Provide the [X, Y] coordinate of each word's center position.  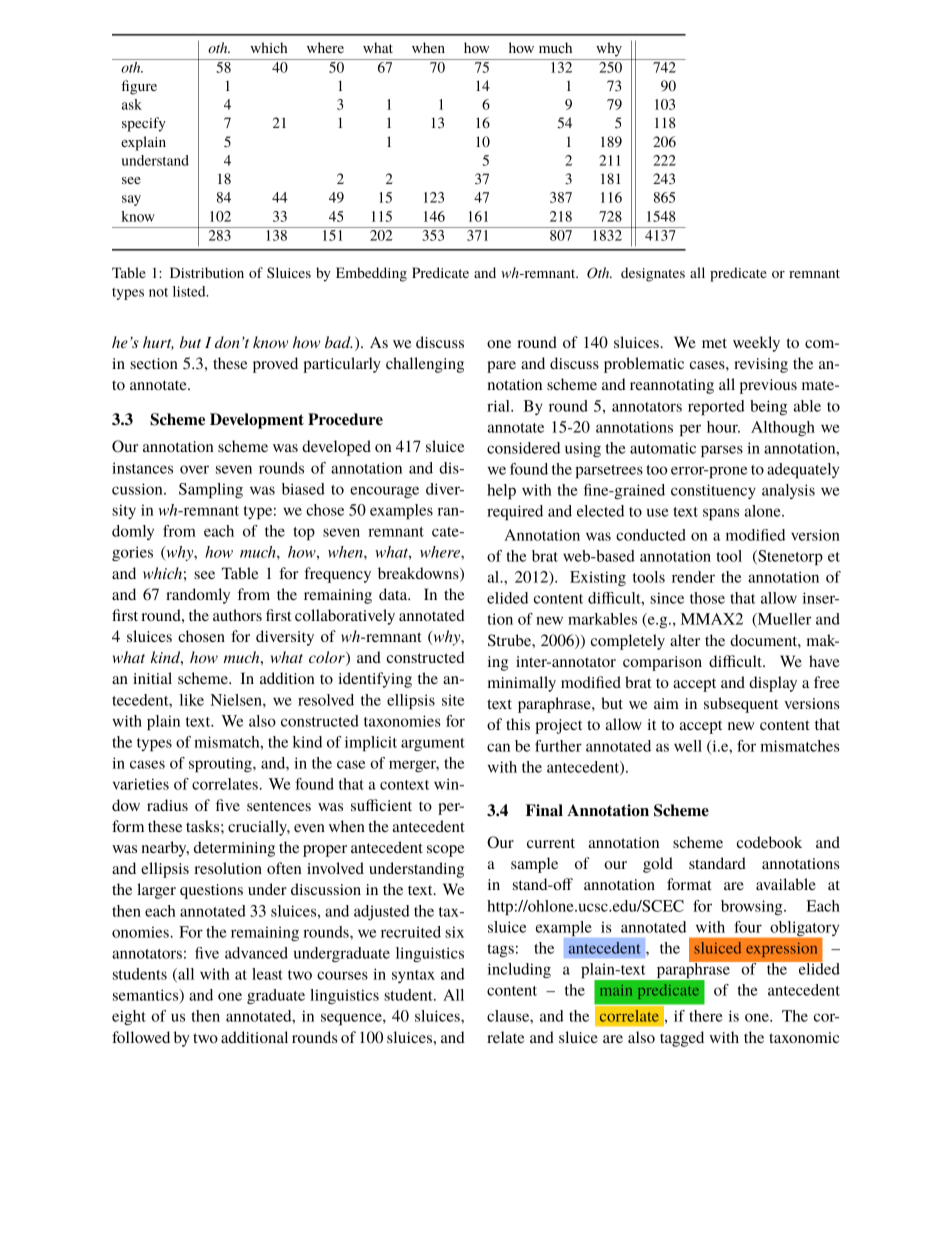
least [267, 974]
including [519, 970]
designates [653, 274]
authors [237, 615]
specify [144, 124]
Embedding [371, 274]
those [707, 598]
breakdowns [419, 574]
